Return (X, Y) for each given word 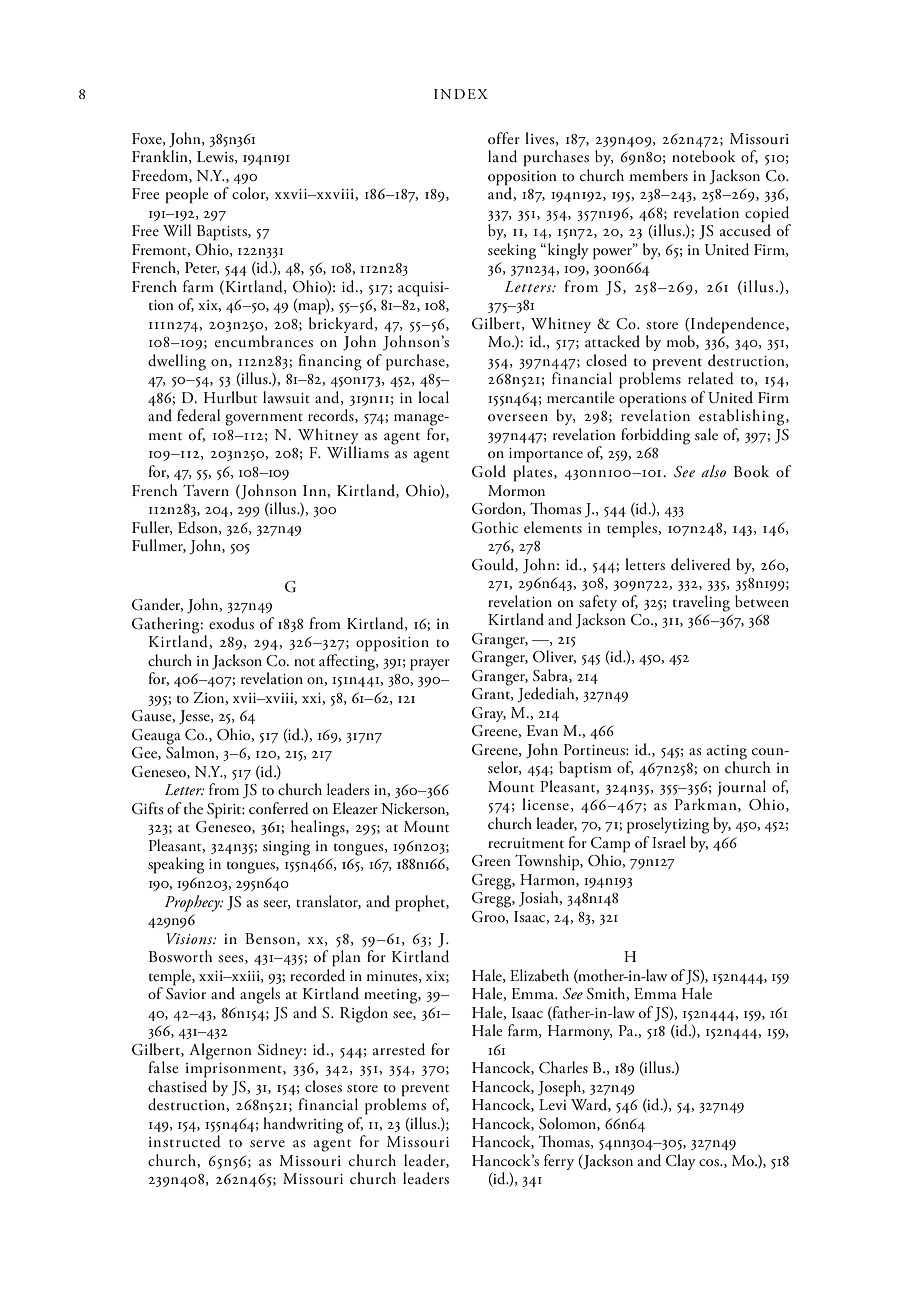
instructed (185, 1141)
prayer (430, 665)
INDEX (461, 94)
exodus (231, 623)
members (659, 175)
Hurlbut (230, 397)
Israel (669, 842)
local (433, 397)
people (187, 195)
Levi (553, 1104)
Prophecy (193, 903)
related (711, 378)
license (545, 804)
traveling (701, 603)
